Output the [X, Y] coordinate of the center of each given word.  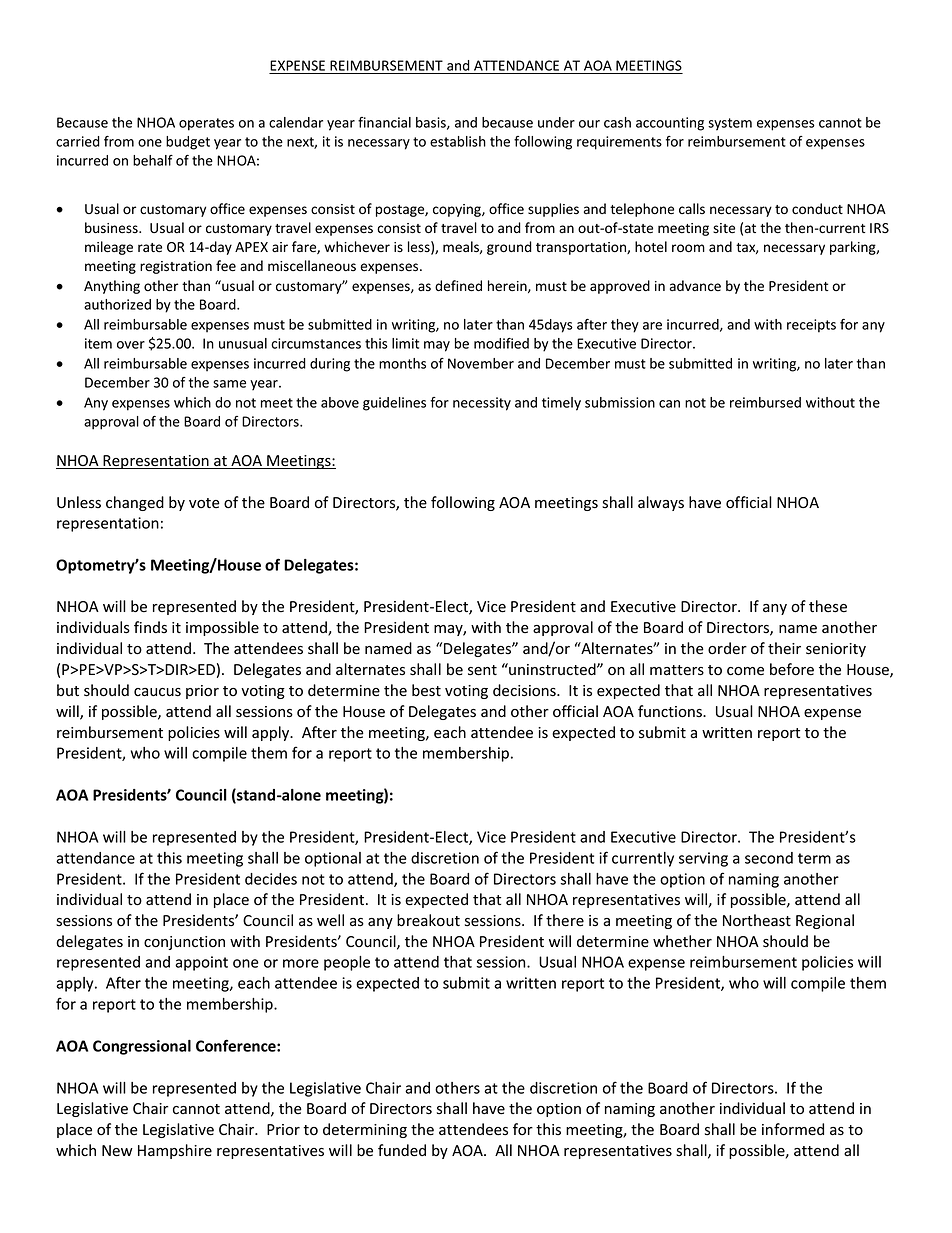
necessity [482, 404]
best [426, 690]
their [784, 648]
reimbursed [765, 402]
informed [793, 1129]
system [730, 124]
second [769, 858]
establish [458, 141]
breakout [428, 920]
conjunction [184, 943]
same [229, 384]
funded [402, 1150]
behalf [153, 160]
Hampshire [175, 1151]
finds [150, 627]
